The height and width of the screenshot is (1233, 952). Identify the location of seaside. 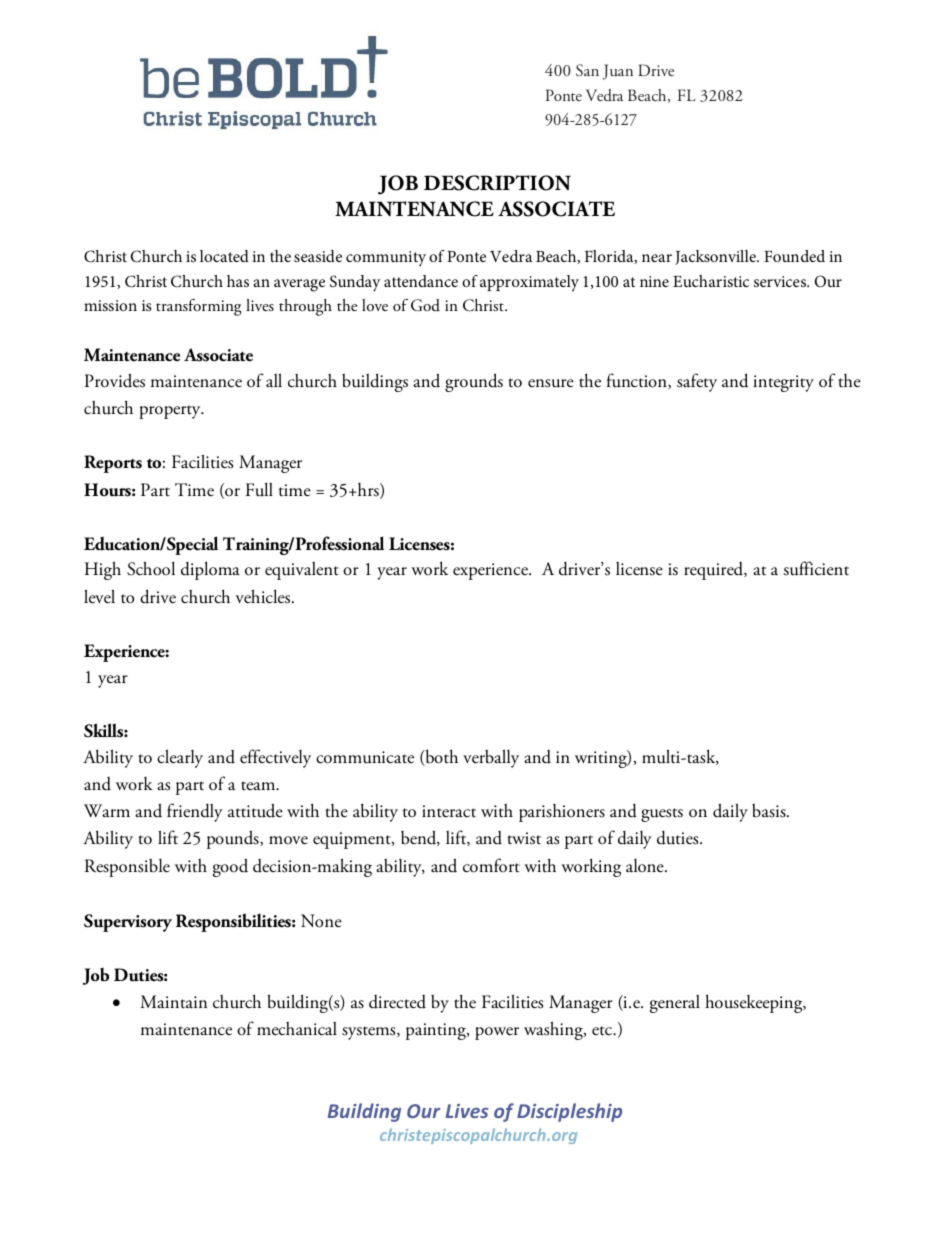
(318, 256).
